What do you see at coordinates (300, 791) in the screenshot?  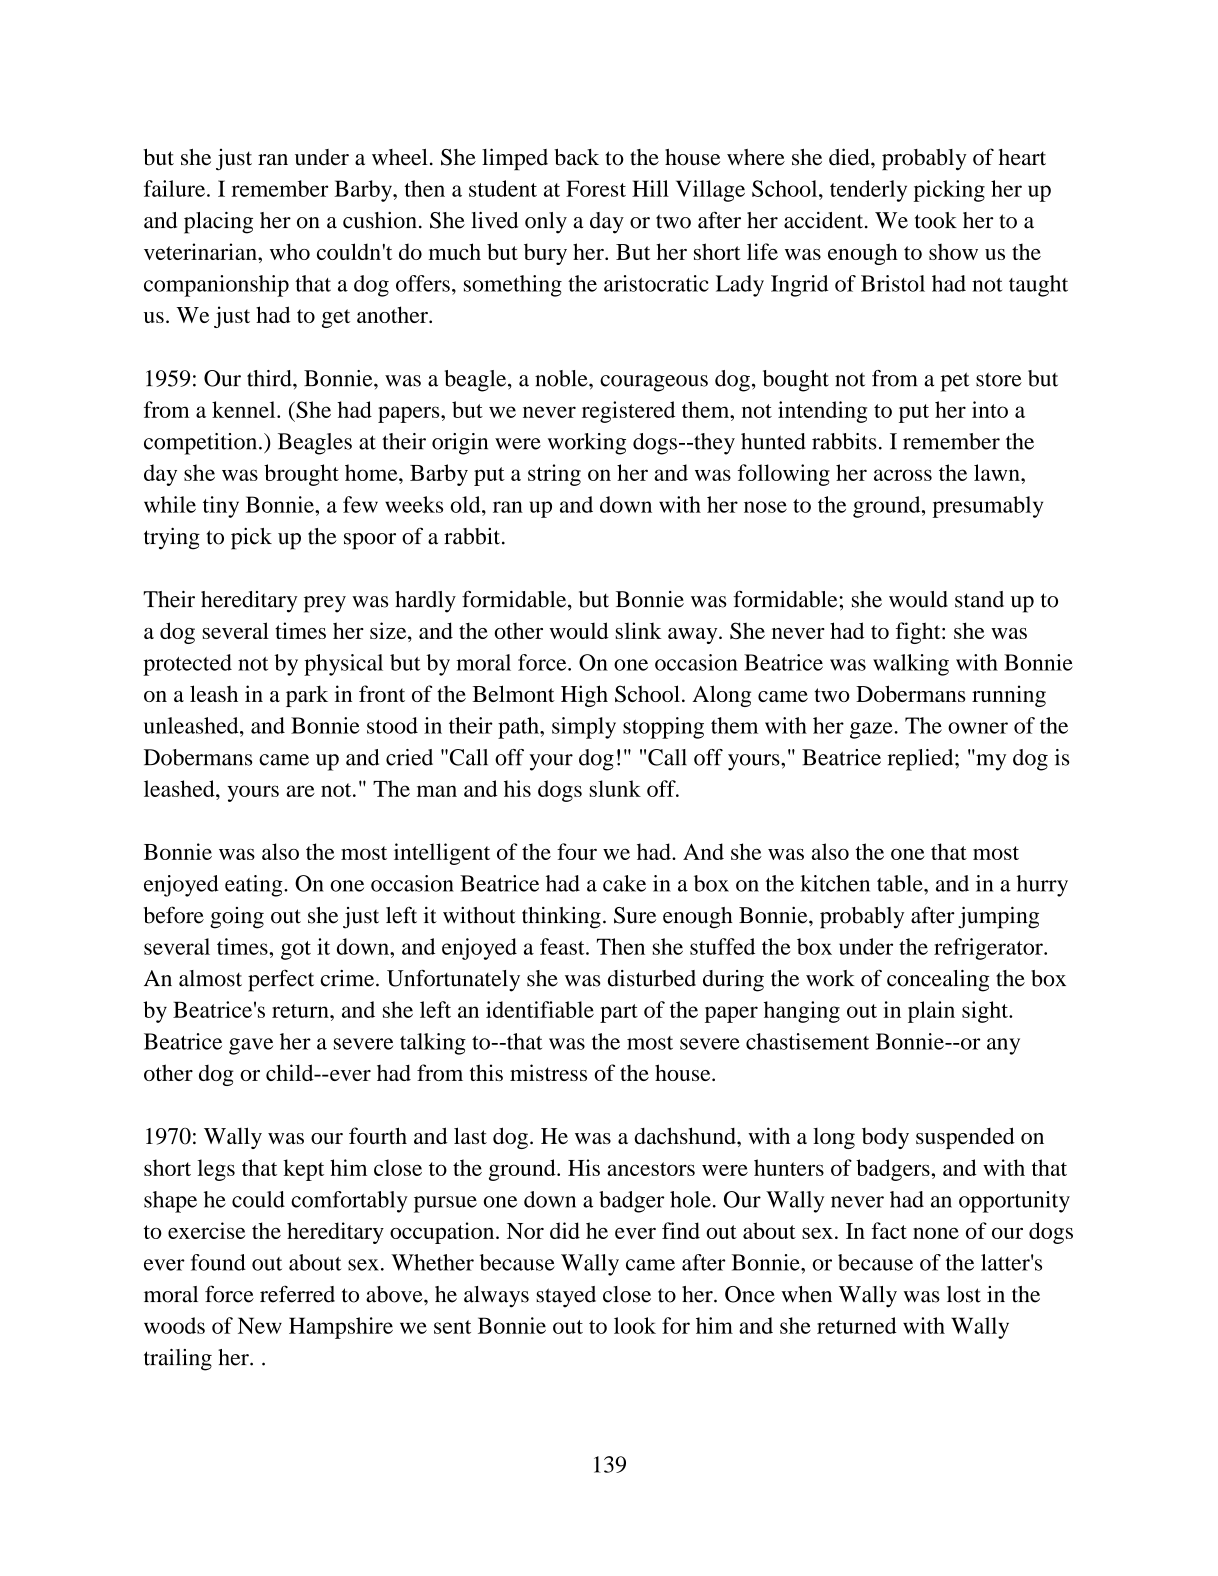 I see `are` at bounding box center [300, 791].
